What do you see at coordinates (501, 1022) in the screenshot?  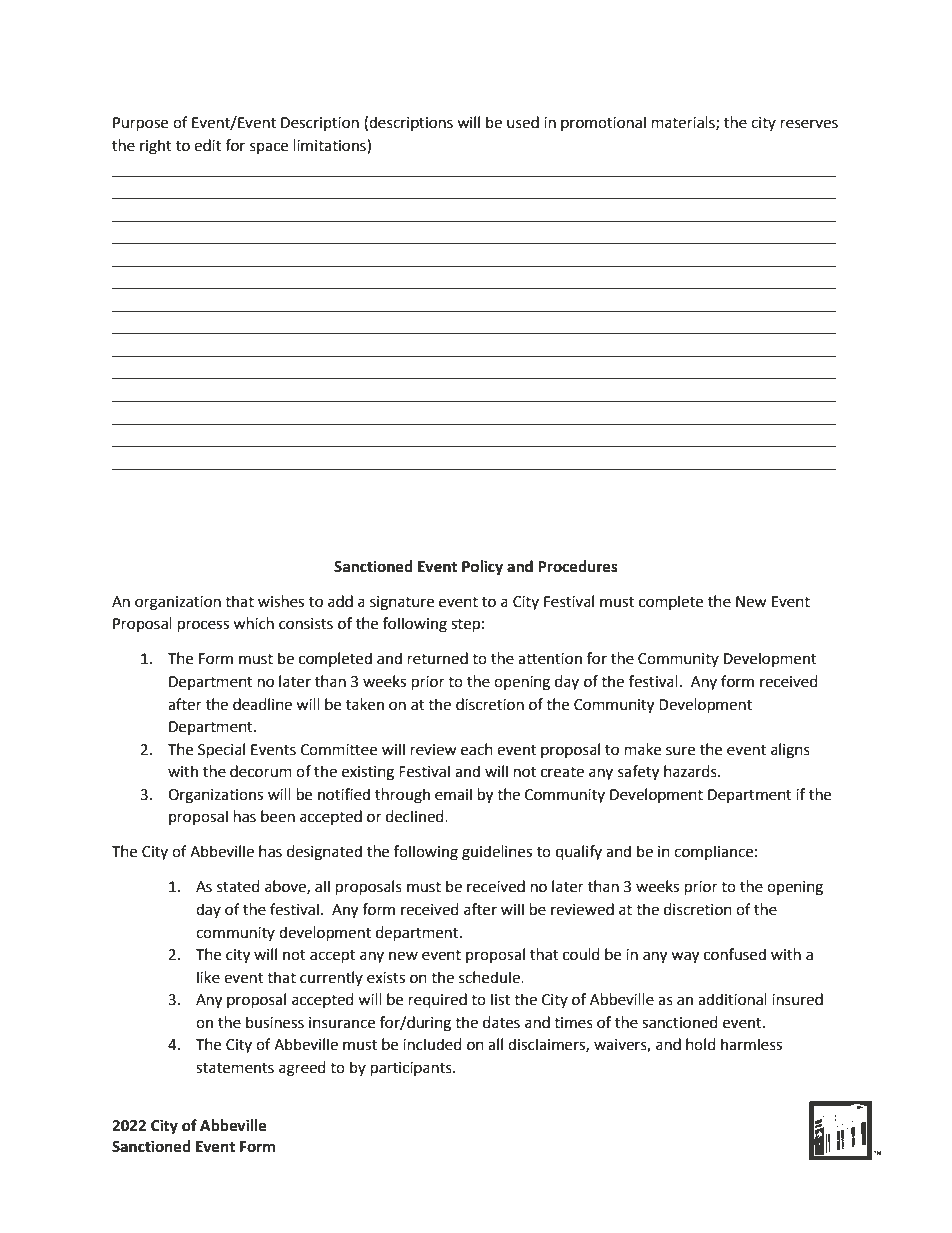 I see `dates` at bounding box center [501, 1022].
